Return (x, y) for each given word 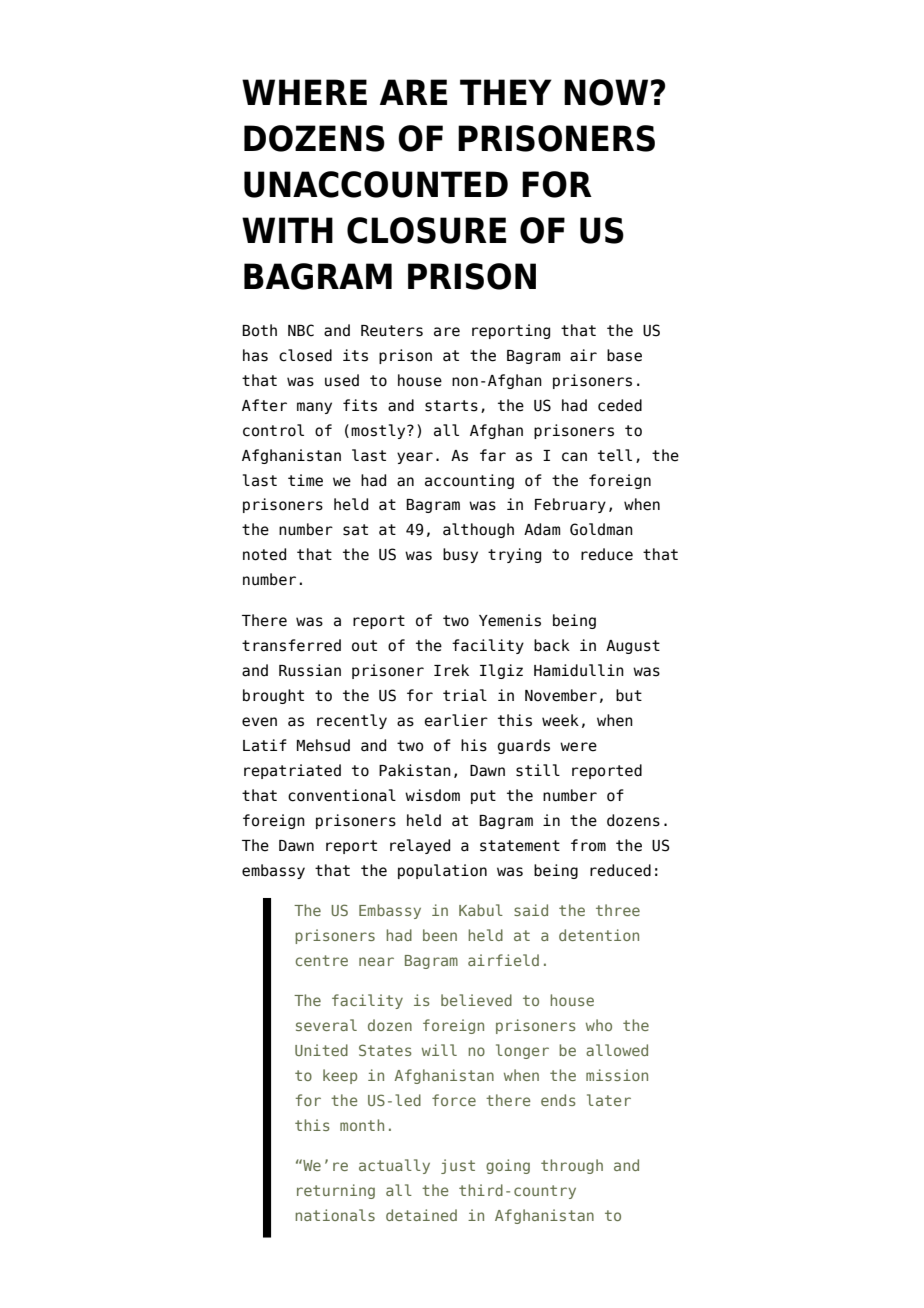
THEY (506, 92)
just (458, 1166)
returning (336, 1191)
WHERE (304, 92)
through (572, 1166)
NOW (606, 92)
